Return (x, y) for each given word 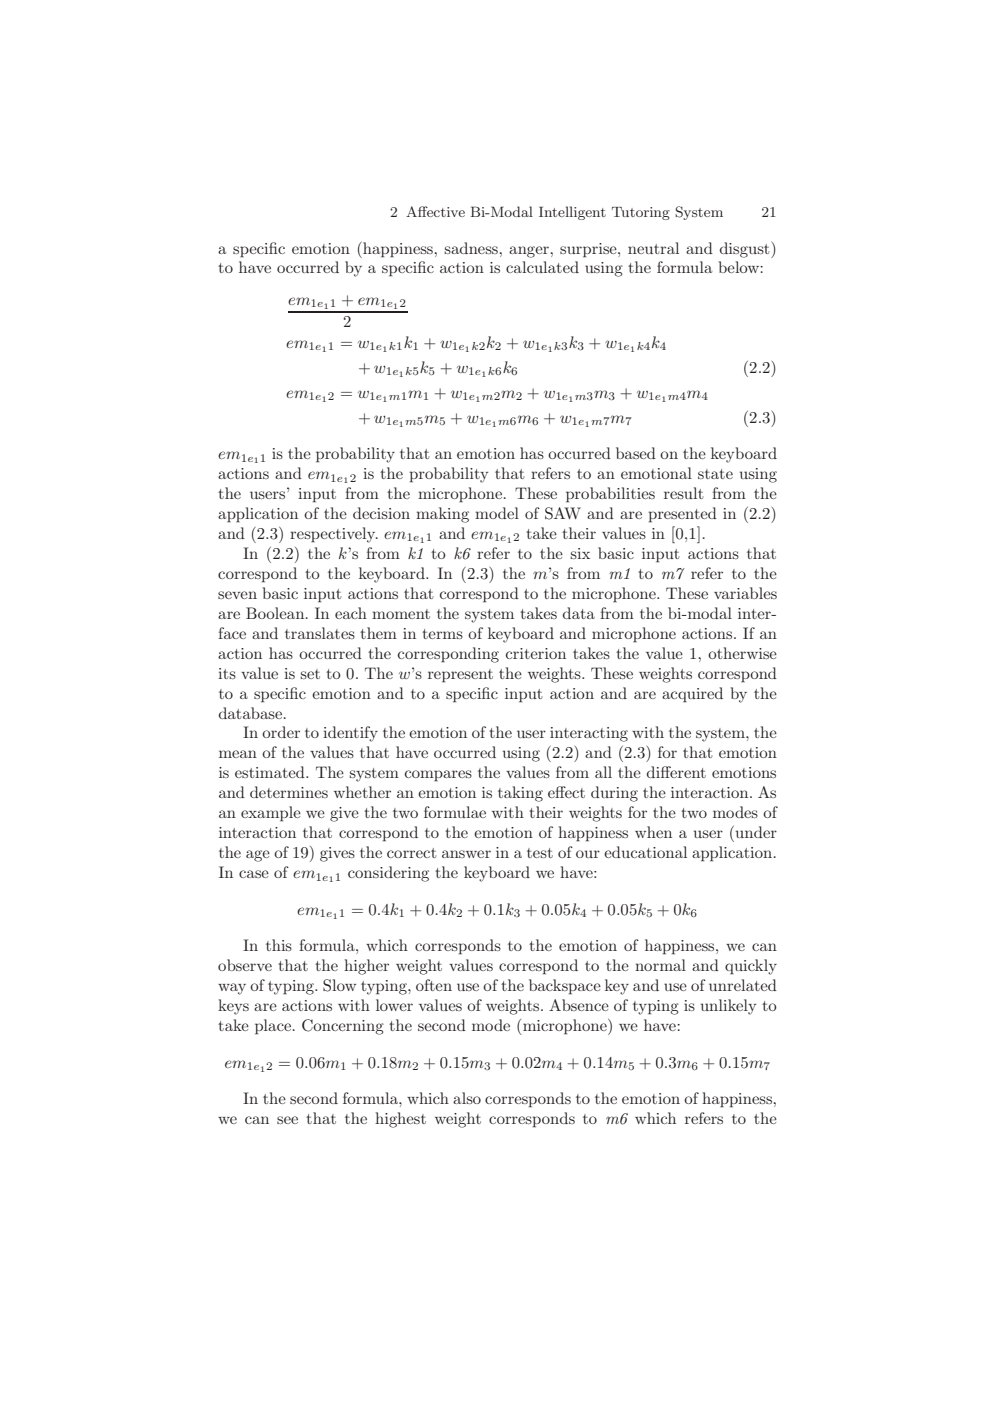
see (287, 1120)
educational (645, 852)
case (254, 874)
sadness (472, 248)
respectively (334, 535)
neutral (653, 248)
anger (530, 252)
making (442, 515)
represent (460, 676)
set (310, 674)
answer (466, 854)
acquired (692, 695)
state (715, 474)
